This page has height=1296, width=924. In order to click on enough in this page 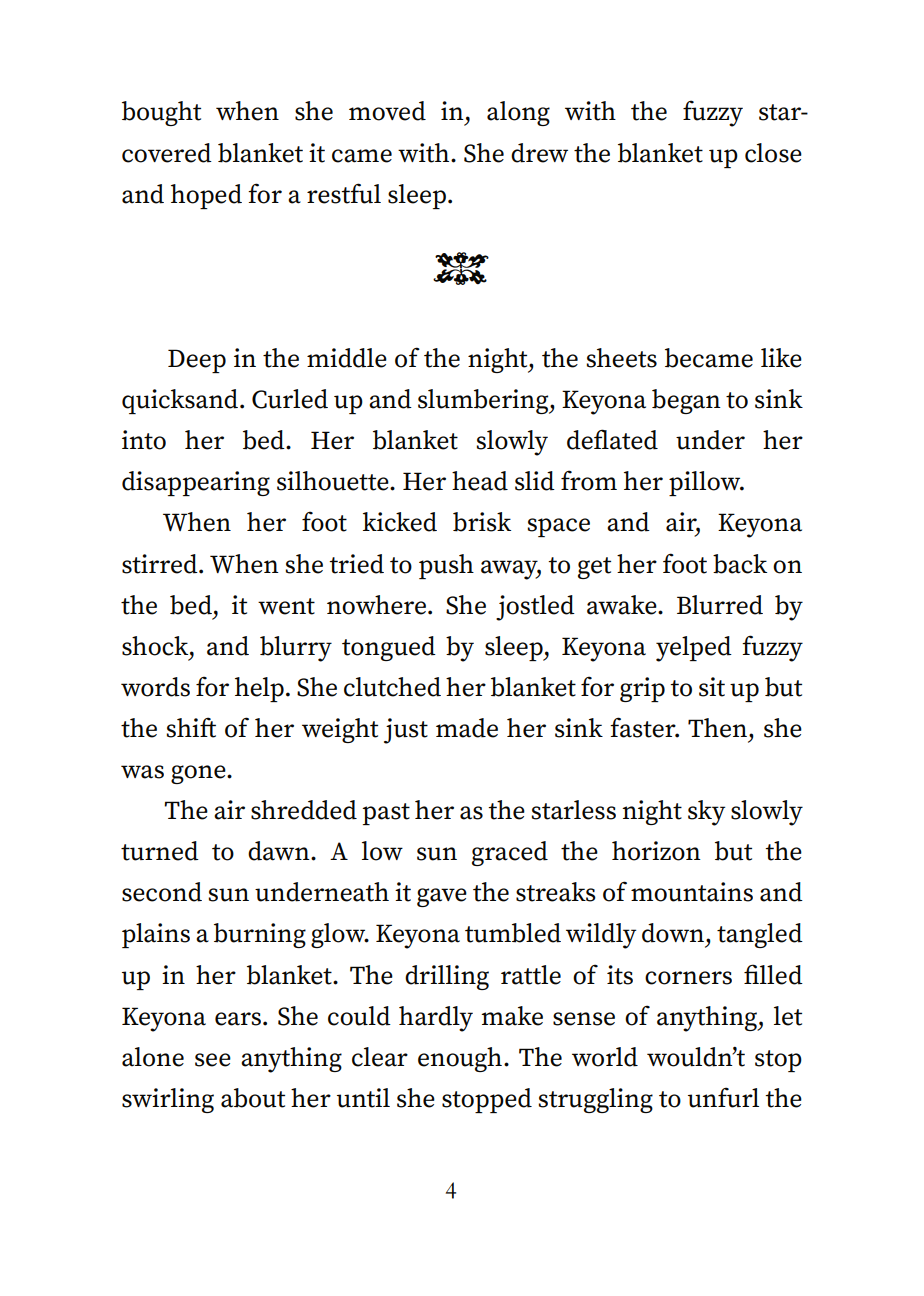, I will do `click(460, 1059)`.
